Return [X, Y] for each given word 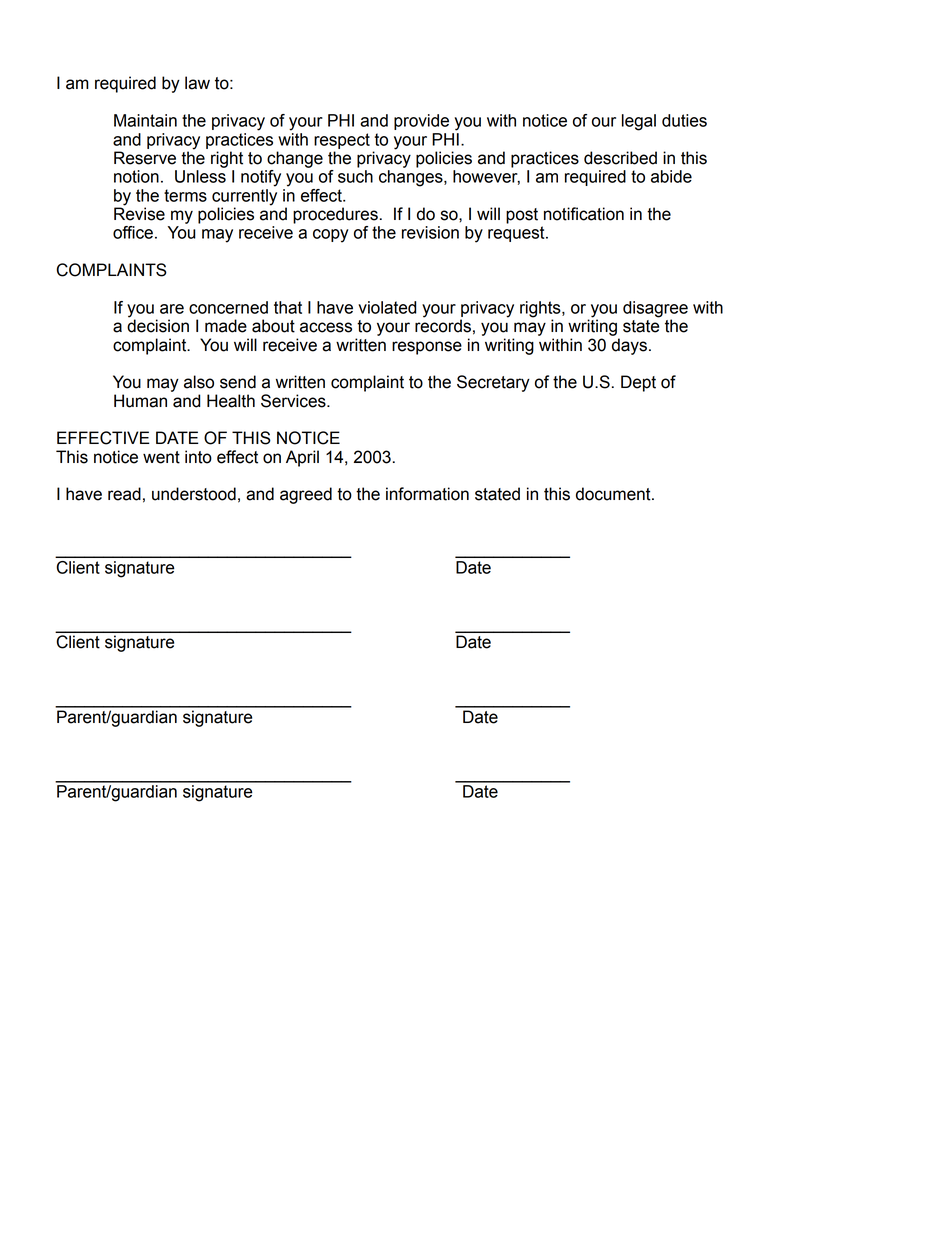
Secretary [493, 383]
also [199, 382]
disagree [655, 309]
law [197, 83]
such [355, 176]
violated [387, 307]
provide [421, 122]
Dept [638, 383]
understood [194, 494]
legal [639, 122]
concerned [228, 307]
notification [584, 214]
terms [185, 195]
